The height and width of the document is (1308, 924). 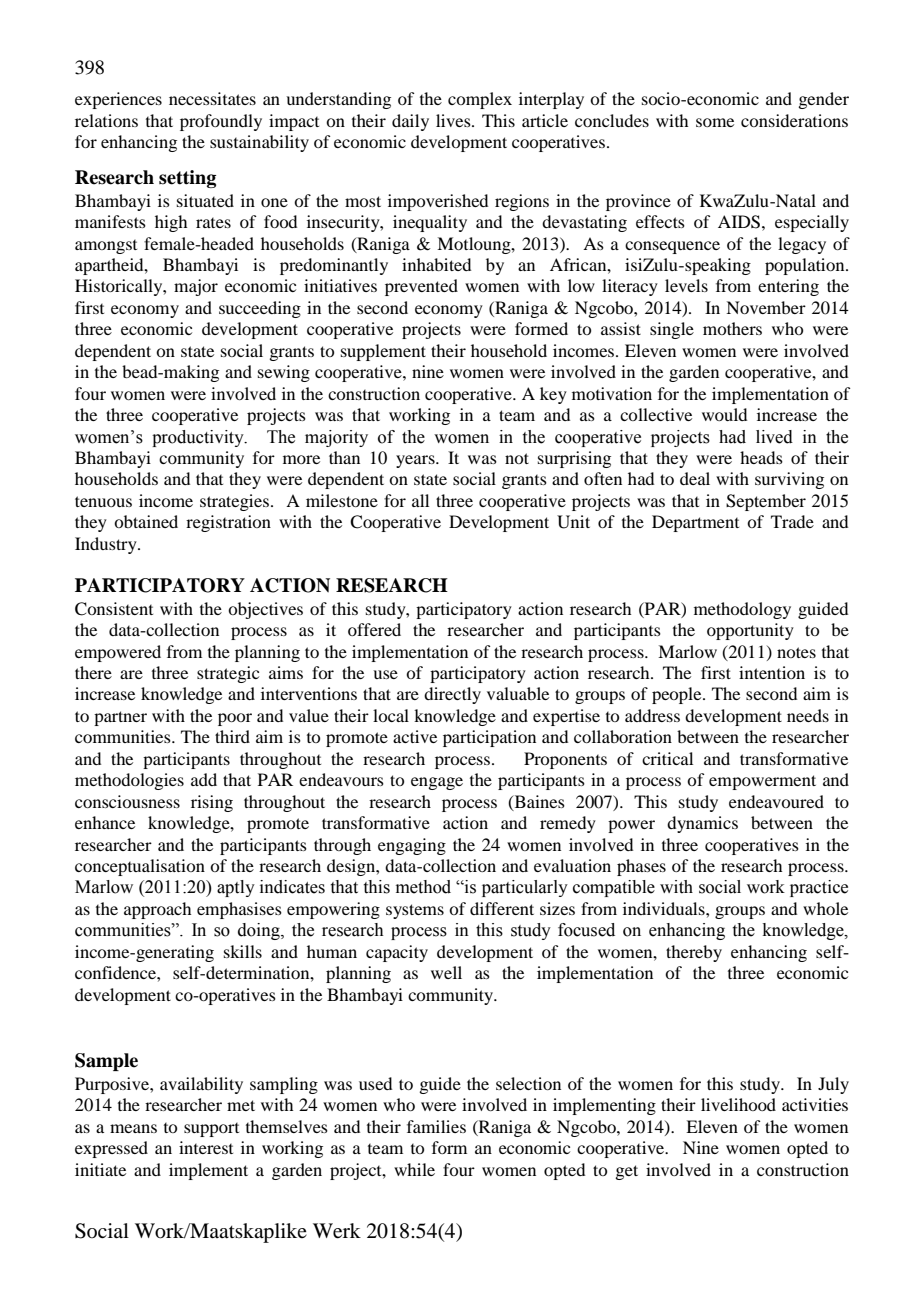 I want to click on livelihood, so click(x=738, y=1104).
